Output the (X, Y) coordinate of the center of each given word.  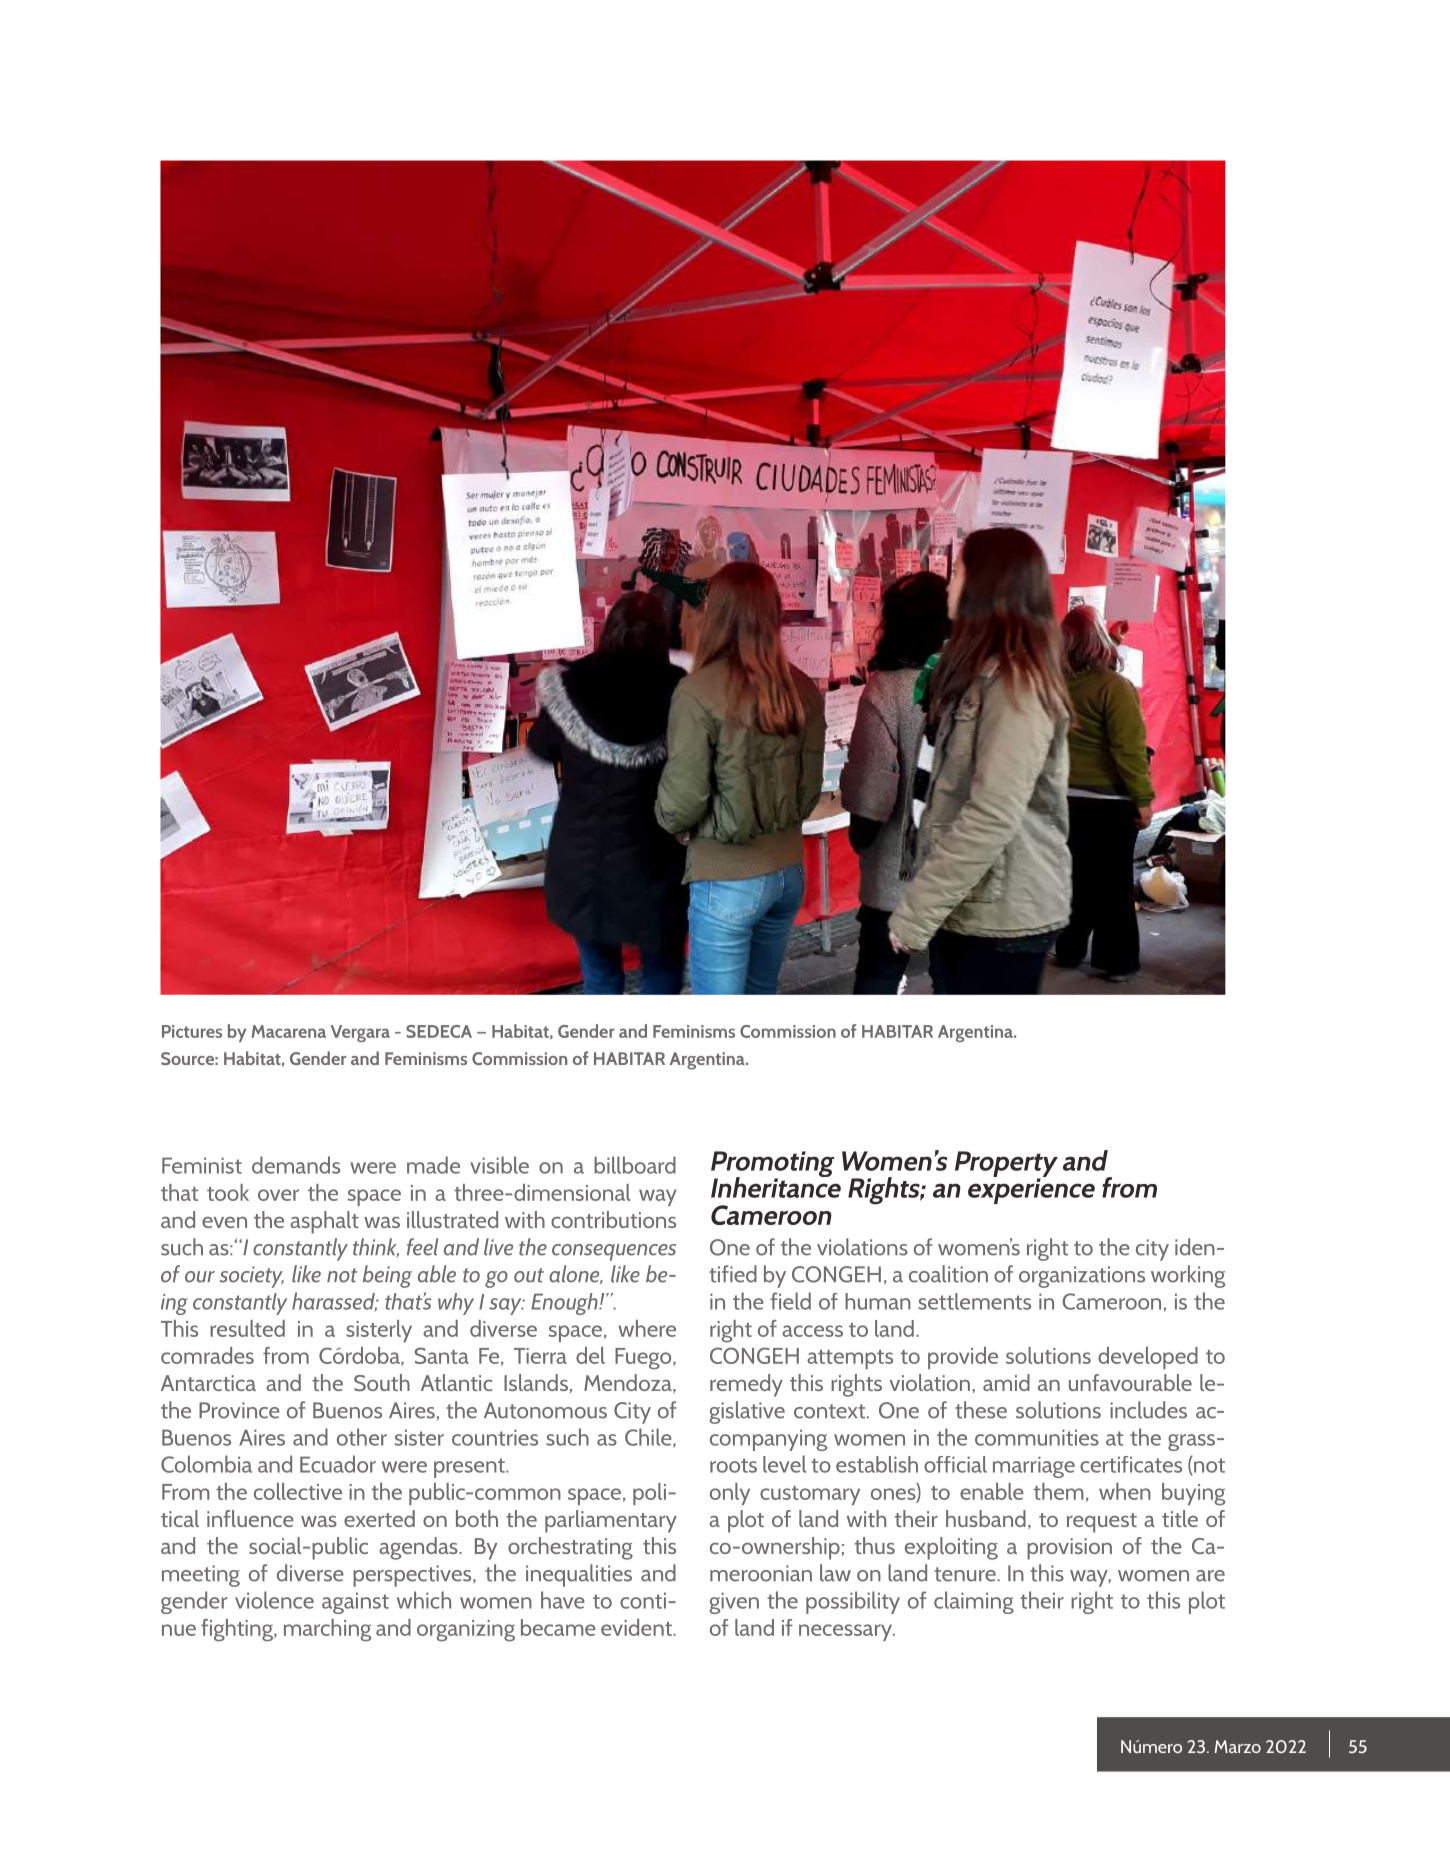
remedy (746, 1385)
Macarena (289, 1031)
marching (327, 1630)
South (382, 1382)
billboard (635, 1165)
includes (1148, 1410)
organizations (1082, 1277)
